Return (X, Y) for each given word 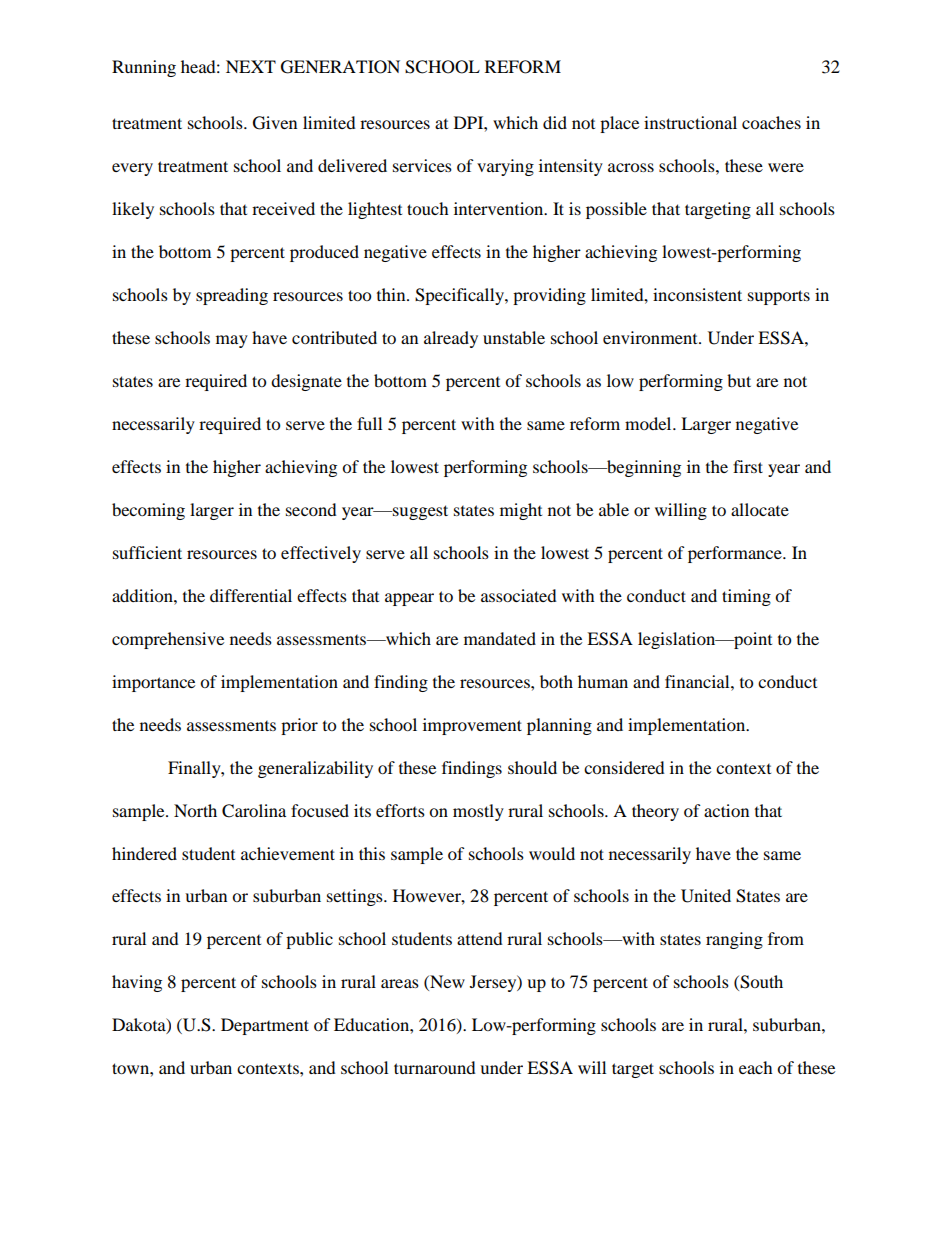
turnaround (435, 1067)
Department (265, 1026)
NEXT (251, 66)
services (422, 165)
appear (409, 599)
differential (251, 595)
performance (736, 554)
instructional (690, 122)
